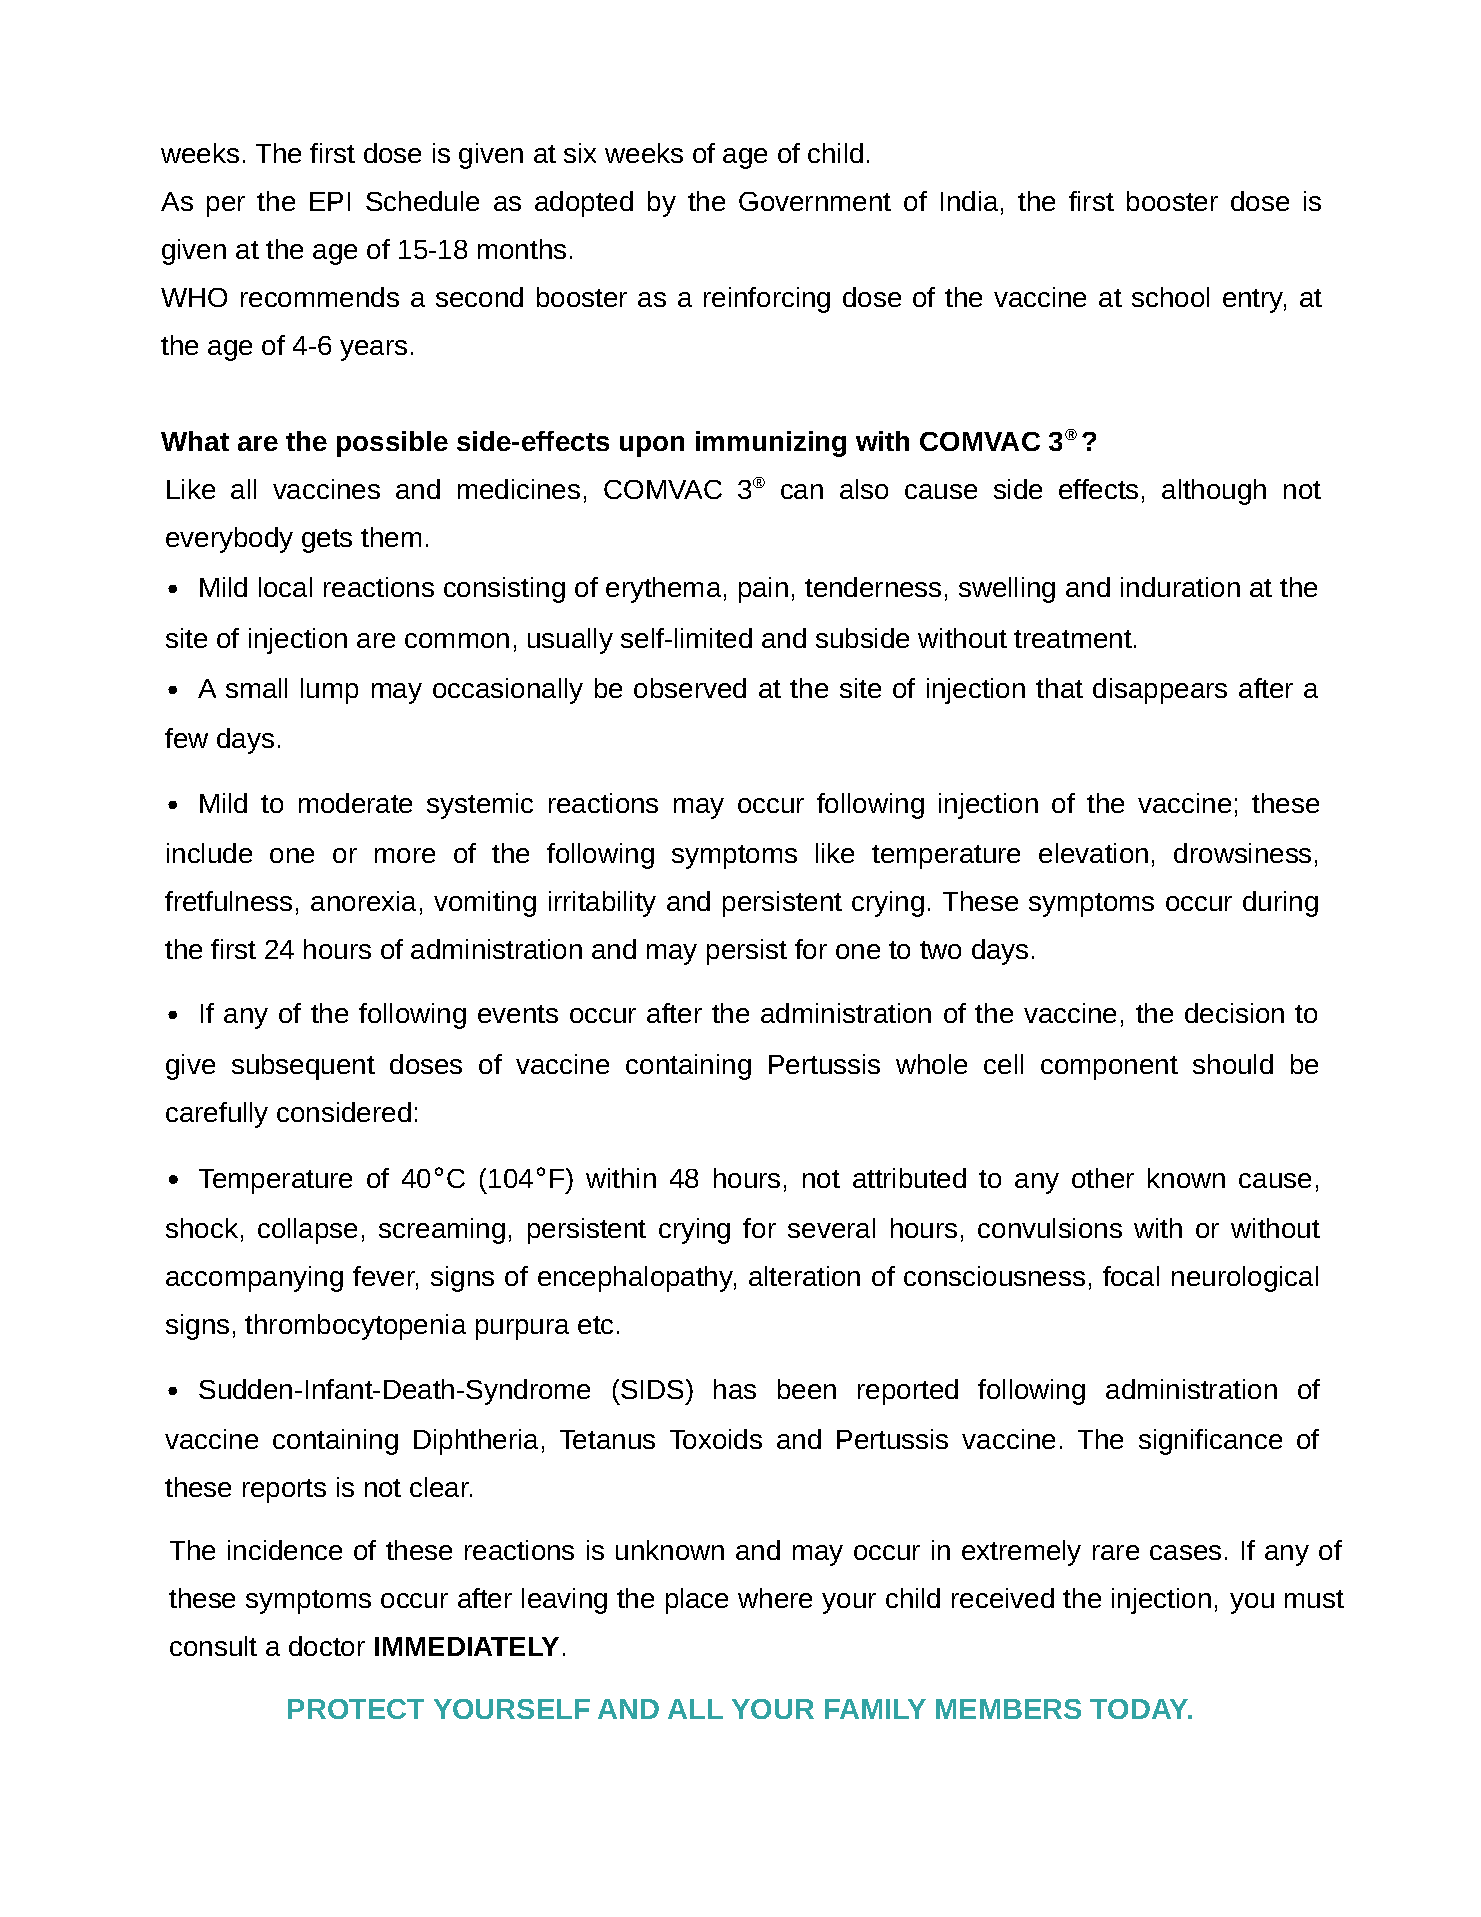  Describe the element at coordinates (602, 904) in the screenshot. I see `irritability` at that location.
